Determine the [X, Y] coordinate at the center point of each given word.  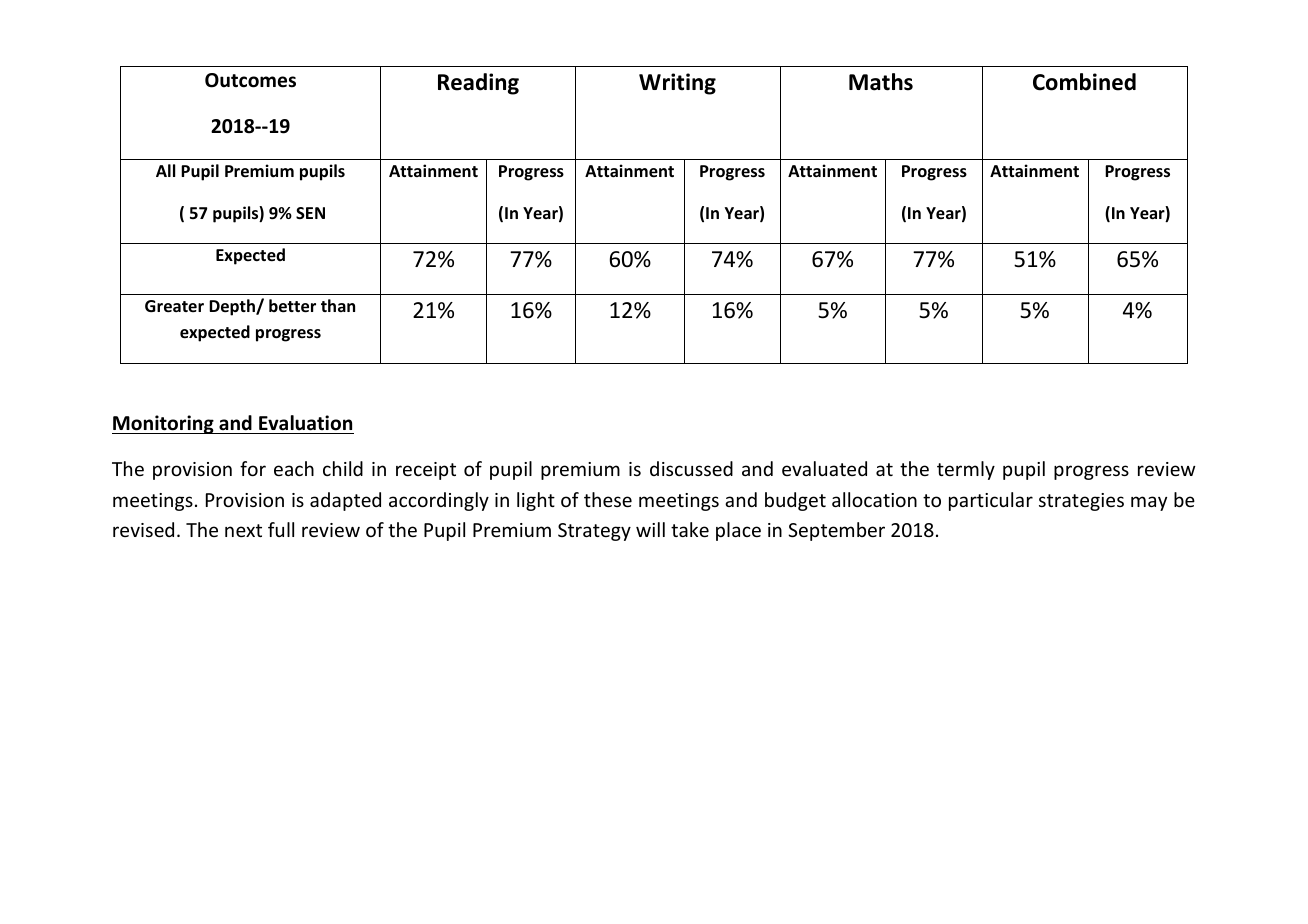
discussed [691, 468]
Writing [677, 84]
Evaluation [305, 423]
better [292, 306]
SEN [310, 213]
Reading [478, 84]
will [650, 529]
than [338, 305]
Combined [1084, 82]
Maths [881, 82]
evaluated [824, 468]
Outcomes [250, 80]
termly [966, 470]
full [281, 529]
